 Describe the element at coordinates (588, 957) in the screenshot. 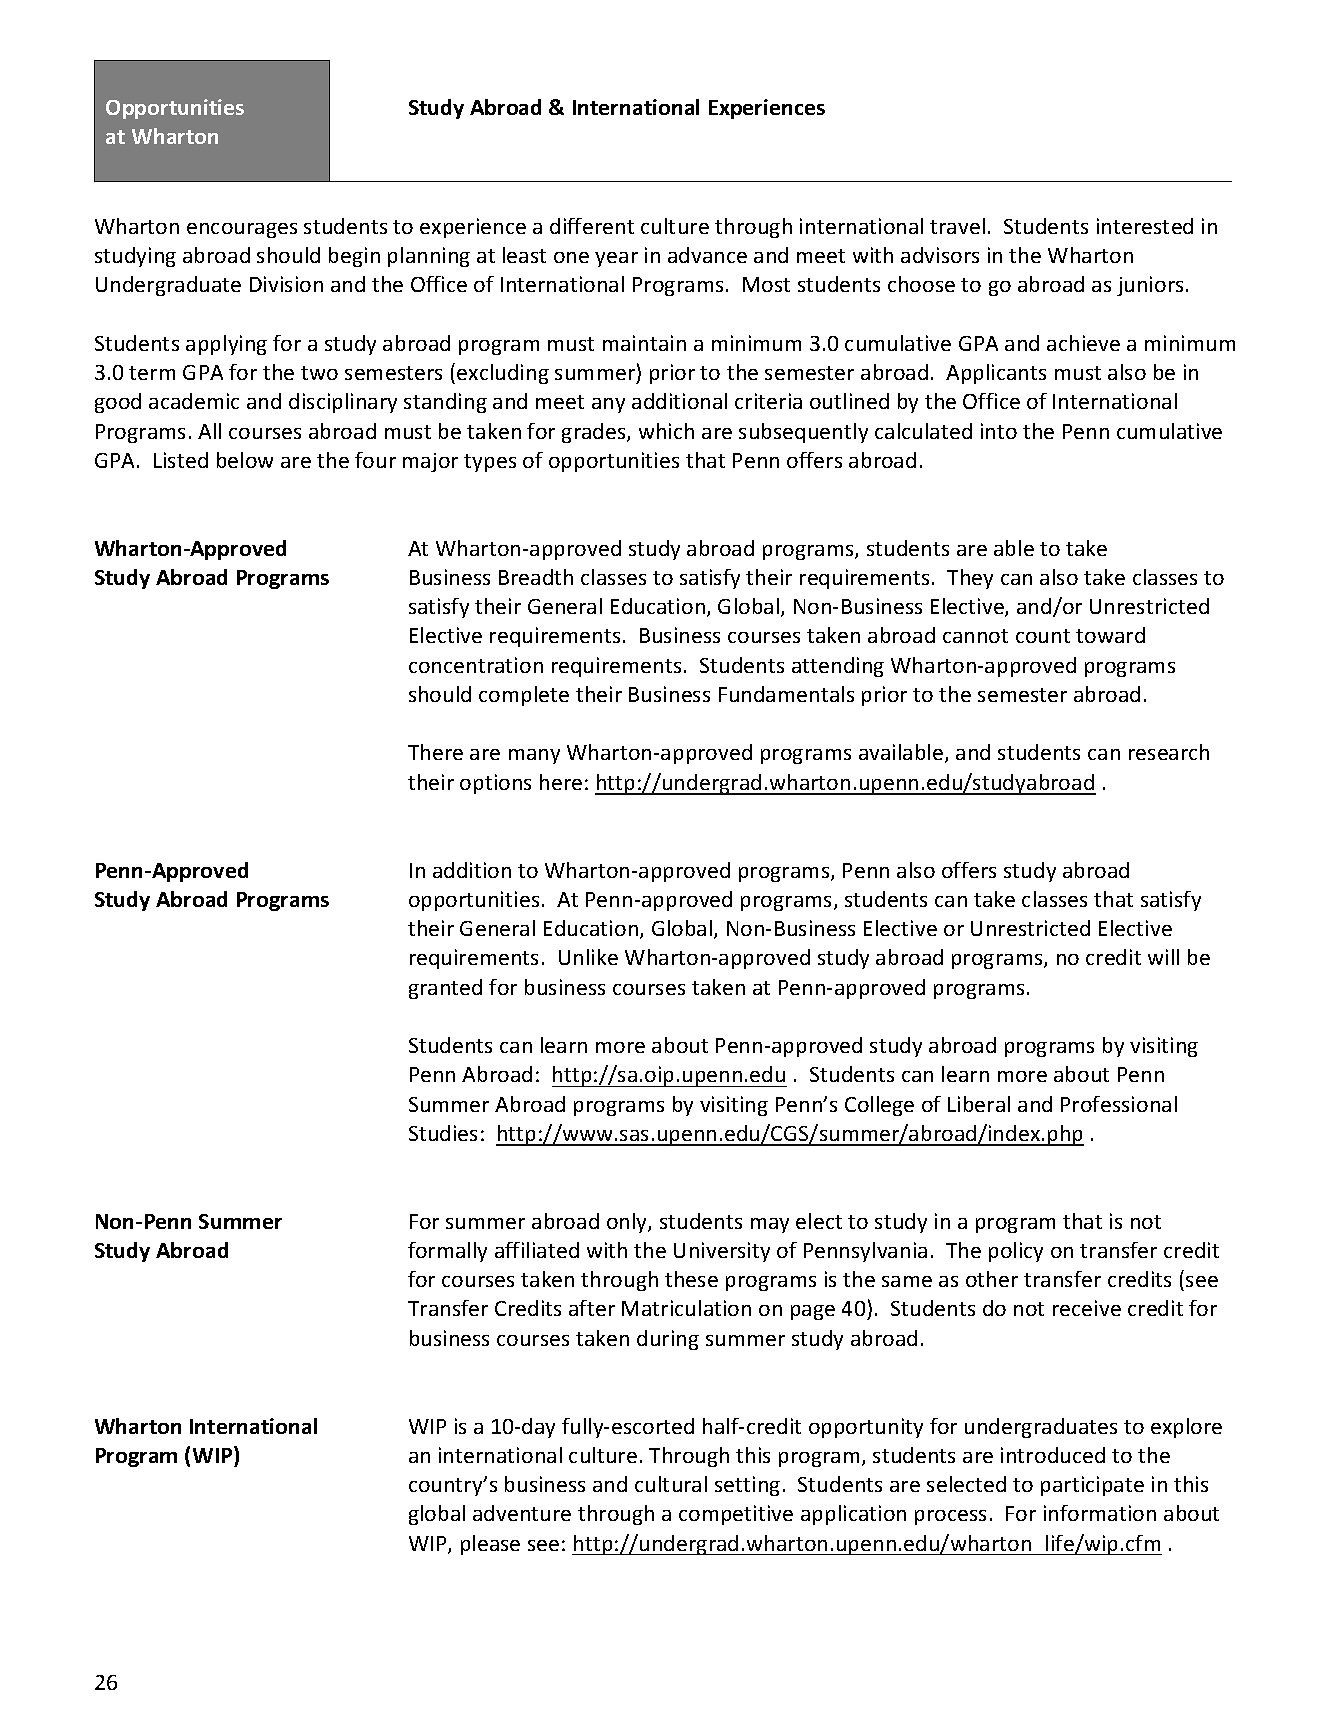

I see `Unlike` at that location.
